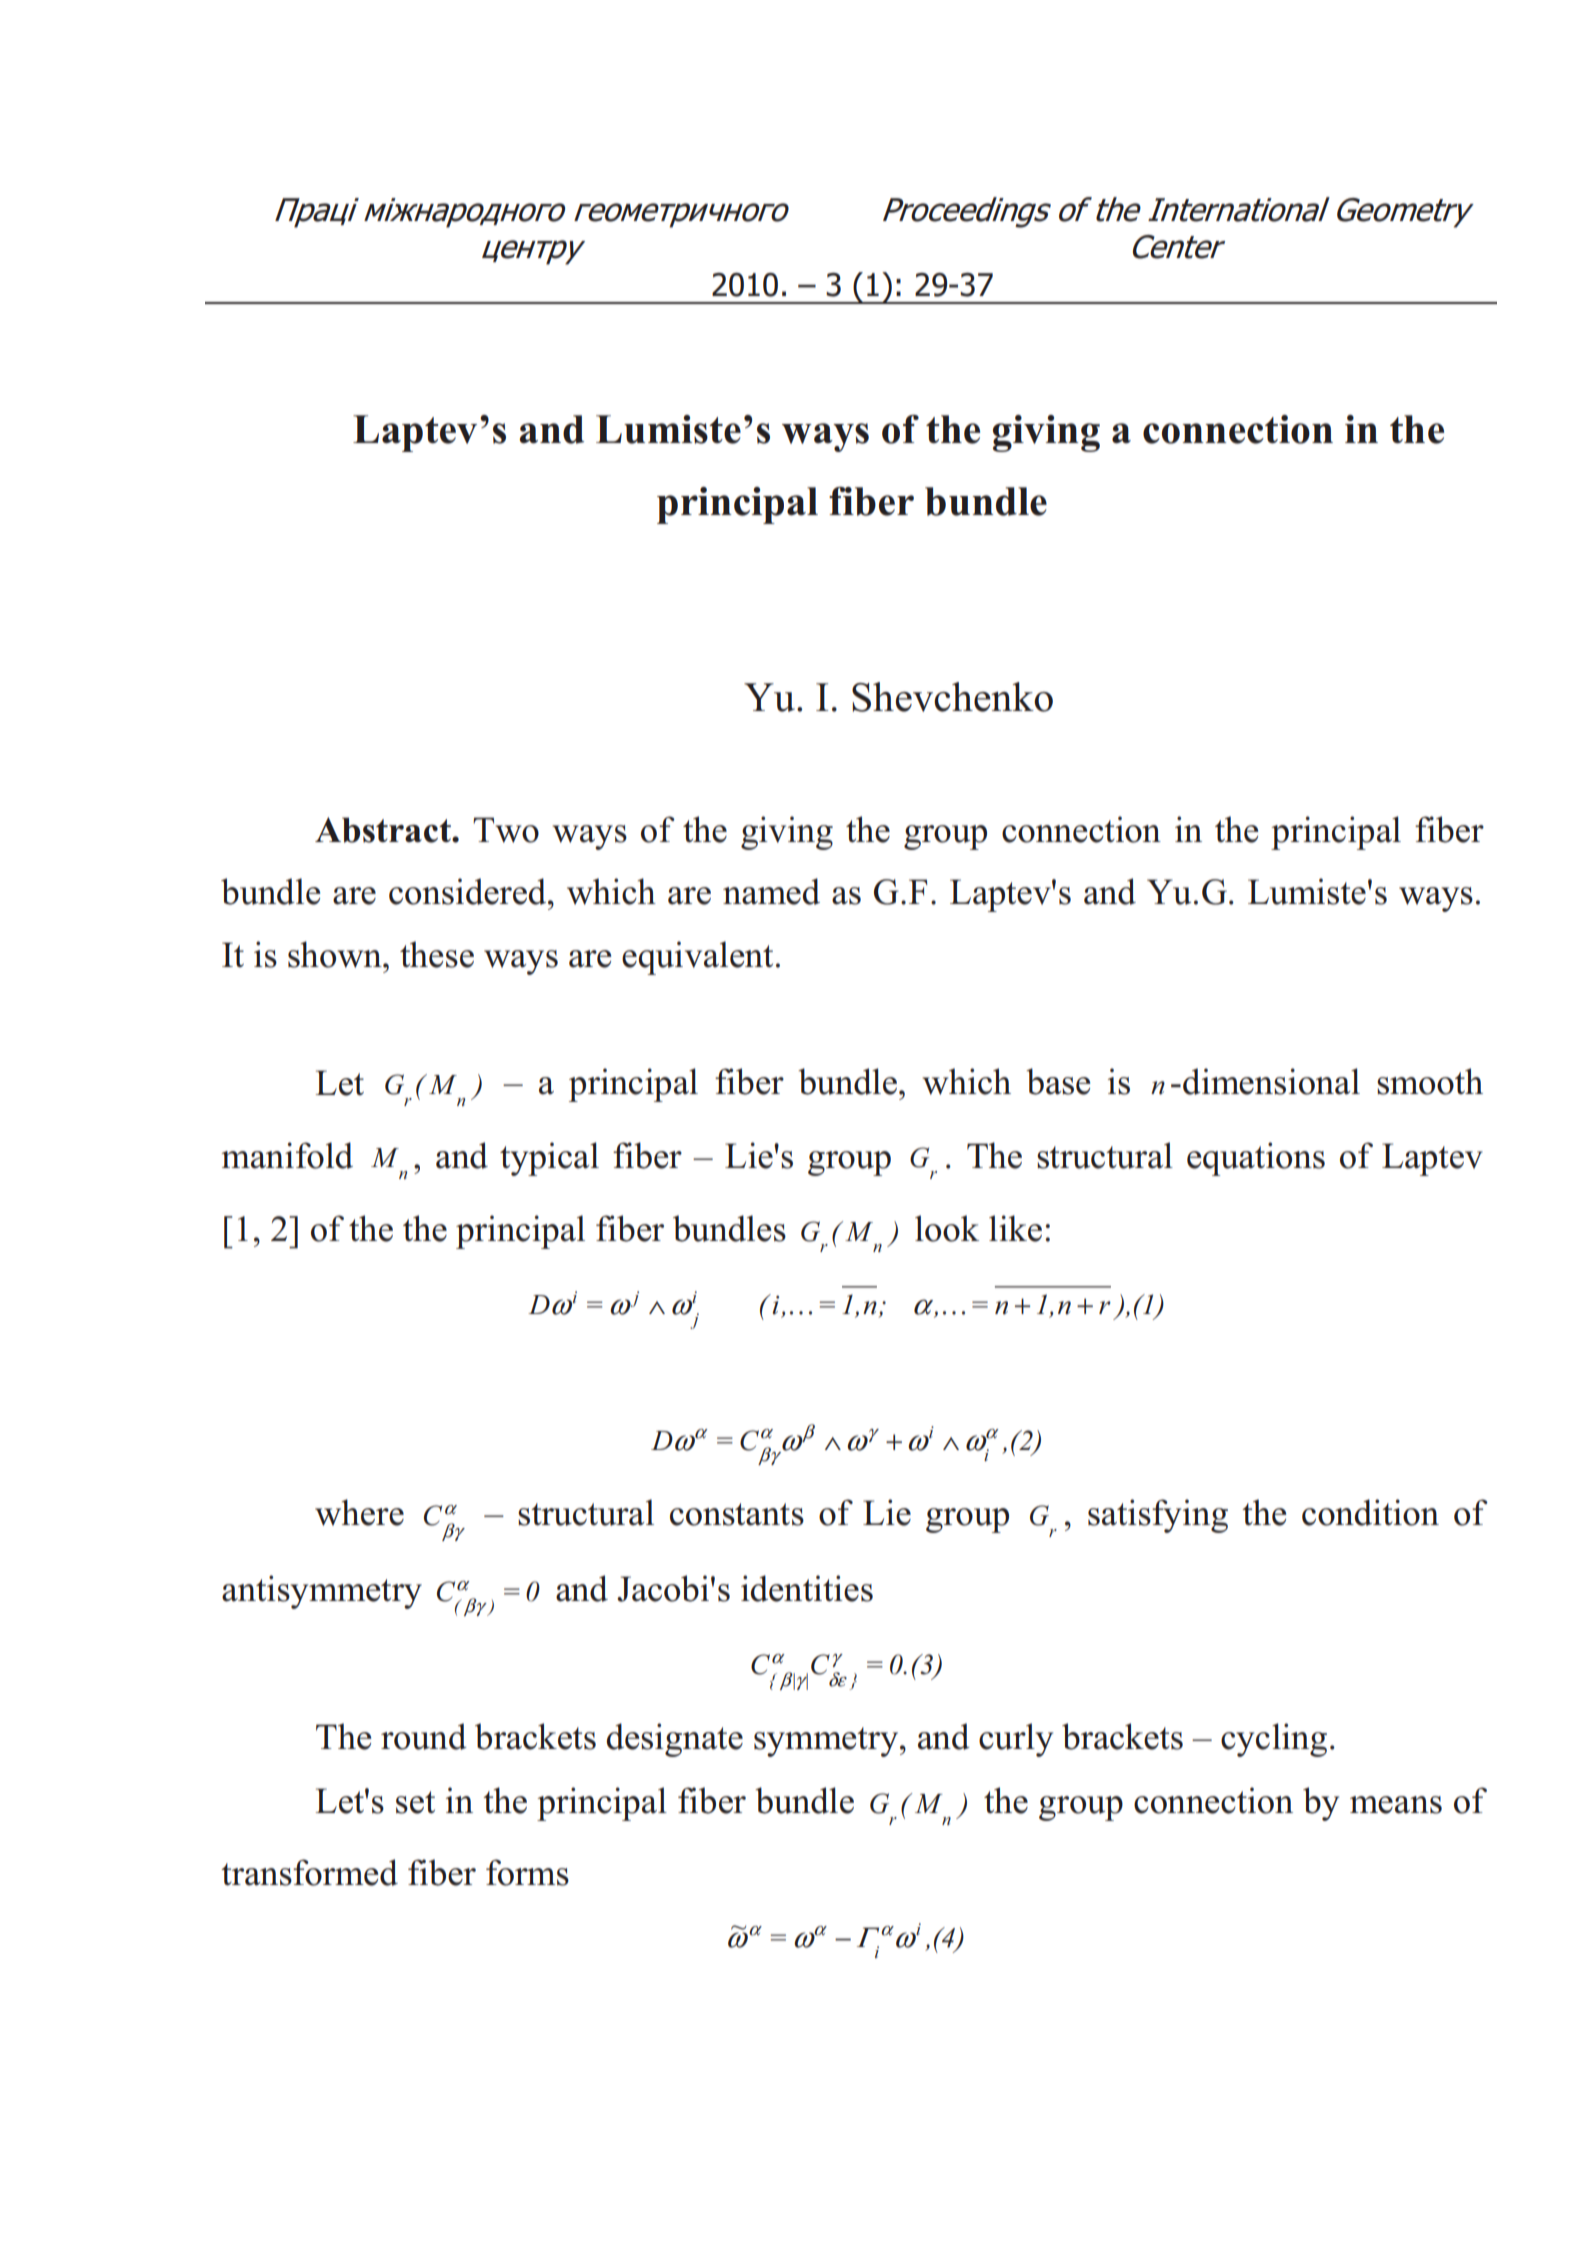 The image size is (1592, 2253). What do you see at coordinates (1058, 1081) in the screenshot?
I see `base` at bounding box center [1058, 1081].
